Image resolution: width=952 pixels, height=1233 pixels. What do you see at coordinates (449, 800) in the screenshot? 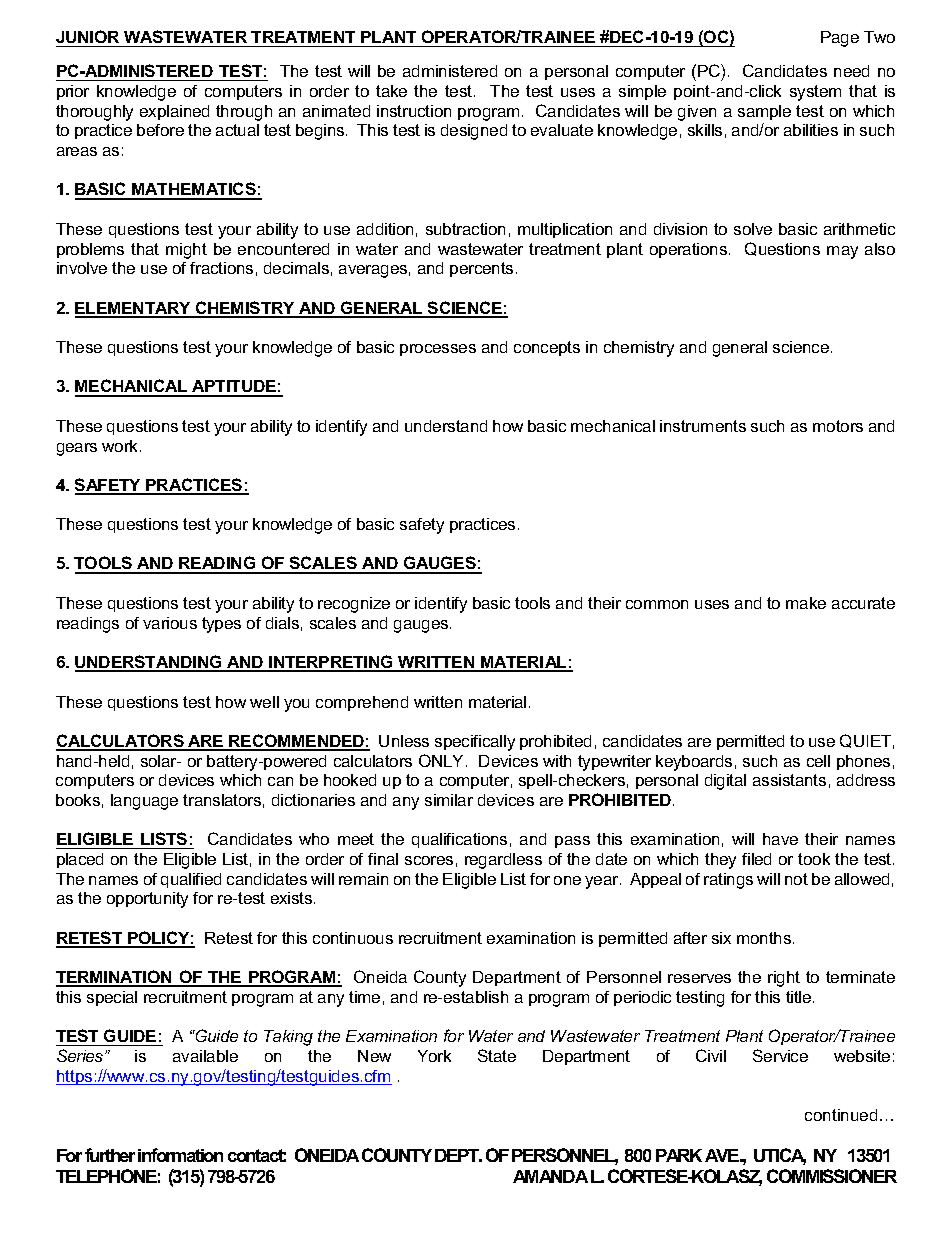
I see `similar` at bounding box center [449, 800].
